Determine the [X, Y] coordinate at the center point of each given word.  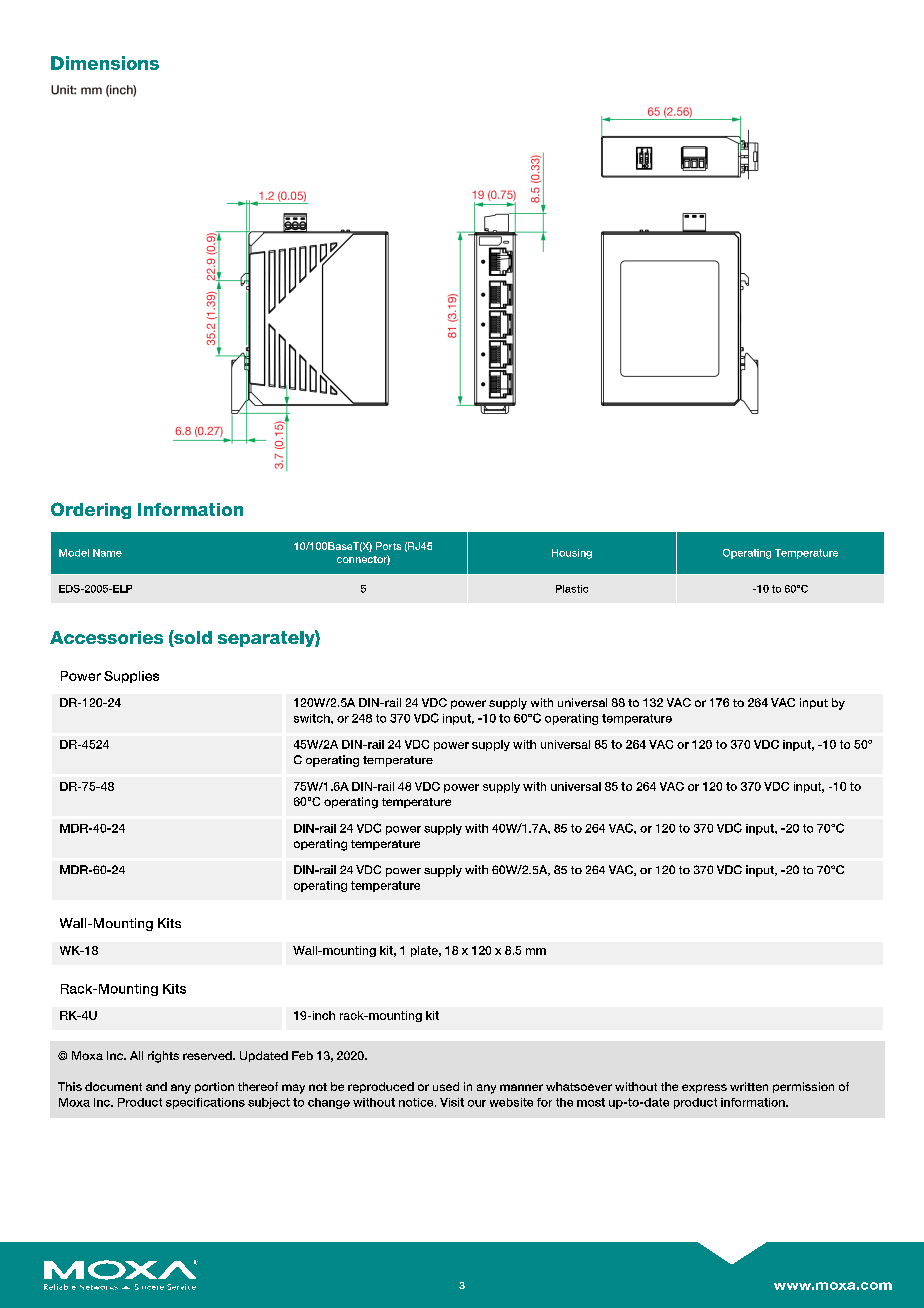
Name [107, 553]
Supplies [131, 677]
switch [313, 718]
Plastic [572, 589]
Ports [388, 546]
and [156, 1086]
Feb [302, 1055]
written [749, 1086]
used [446, 1086]
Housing [572, 554]
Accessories [106, 637]
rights [163, 1057]
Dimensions [105, 63]
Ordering [91, 510]
